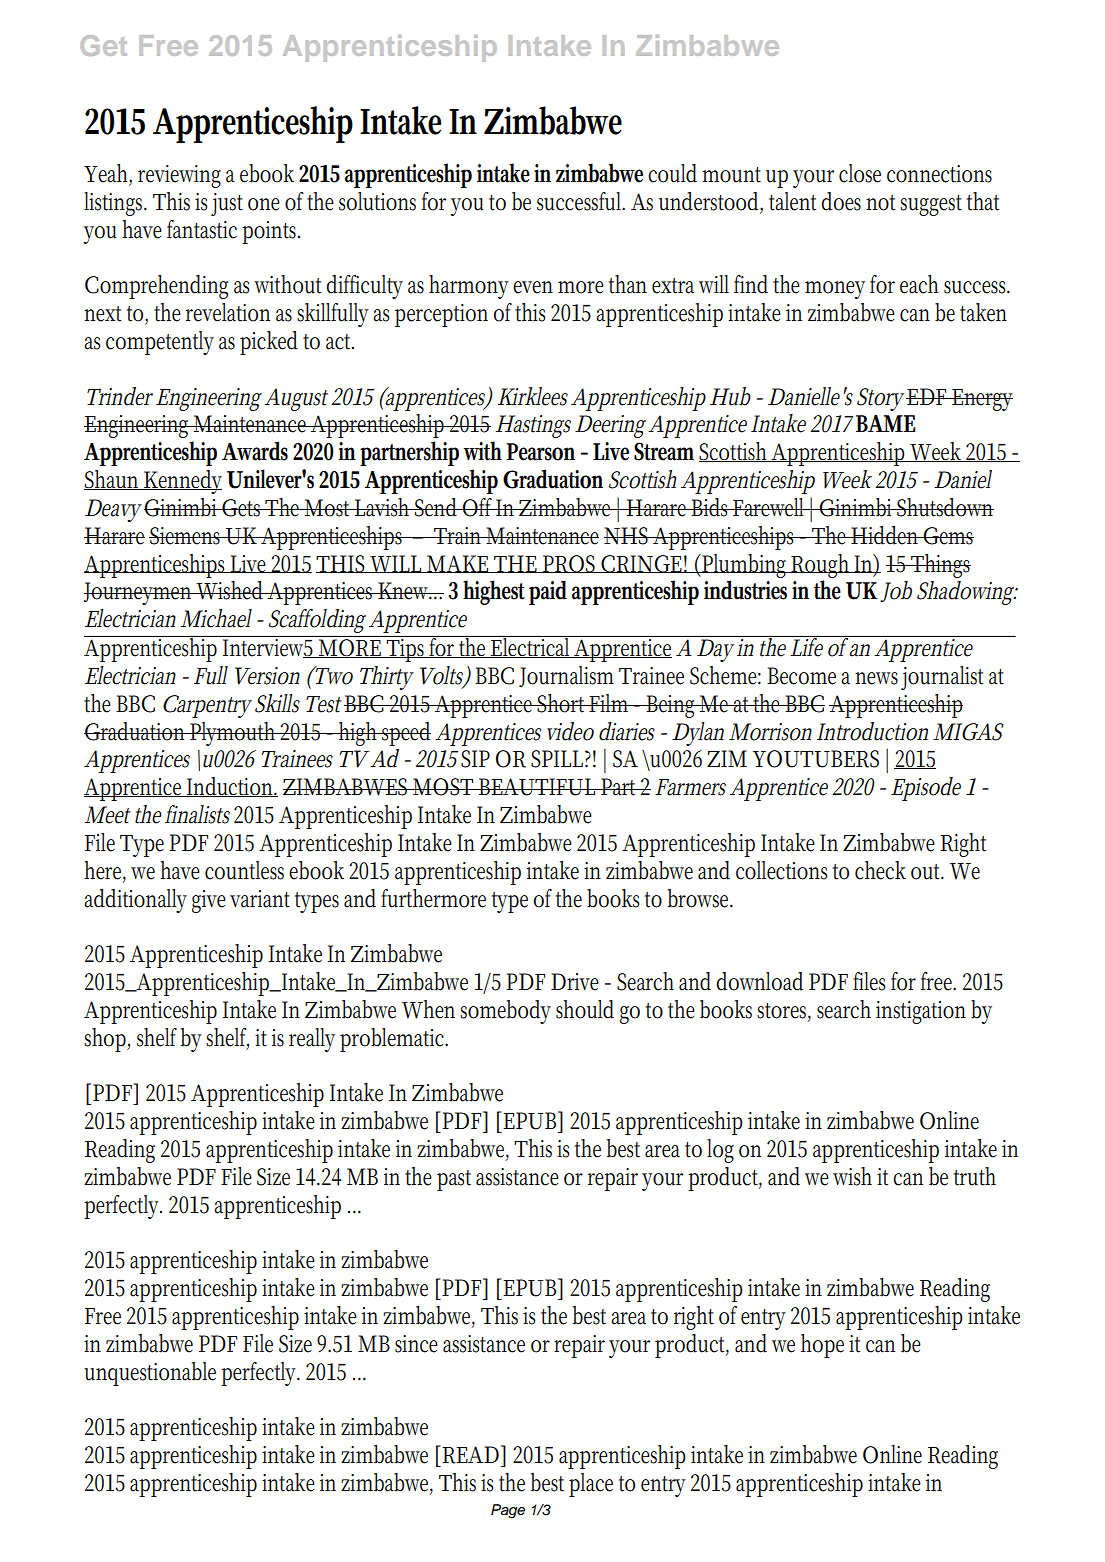  I want to click on not, so click(880, 203).
